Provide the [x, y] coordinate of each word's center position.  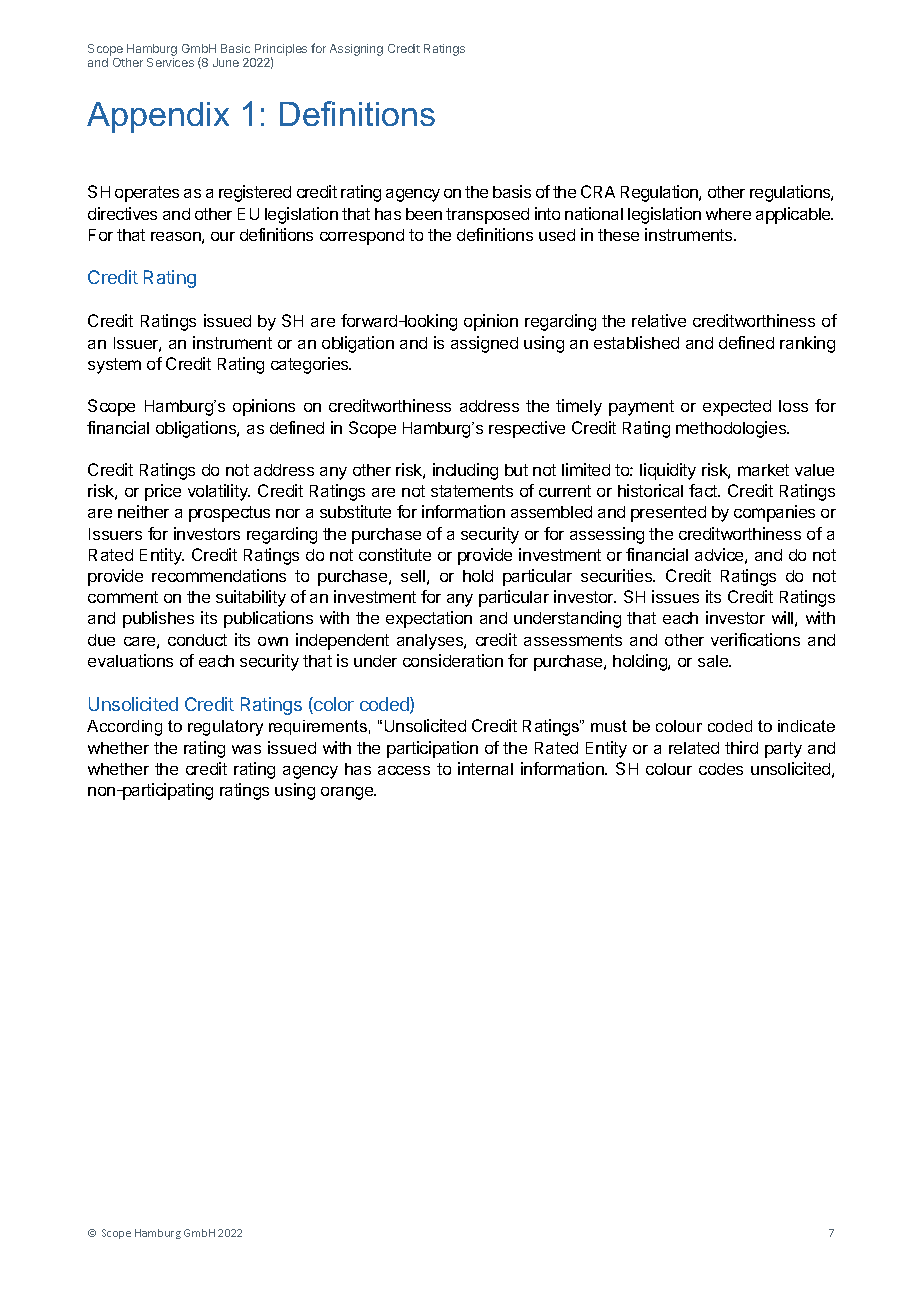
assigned [484, 344]
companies [774, 513]
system [114, 366]
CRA [598, 191]
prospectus [229, 514]
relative [659, 320]
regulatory [225, 728]
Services [170, 62]
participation [432, 749]
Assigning [356, 50]
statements [472, 491]
